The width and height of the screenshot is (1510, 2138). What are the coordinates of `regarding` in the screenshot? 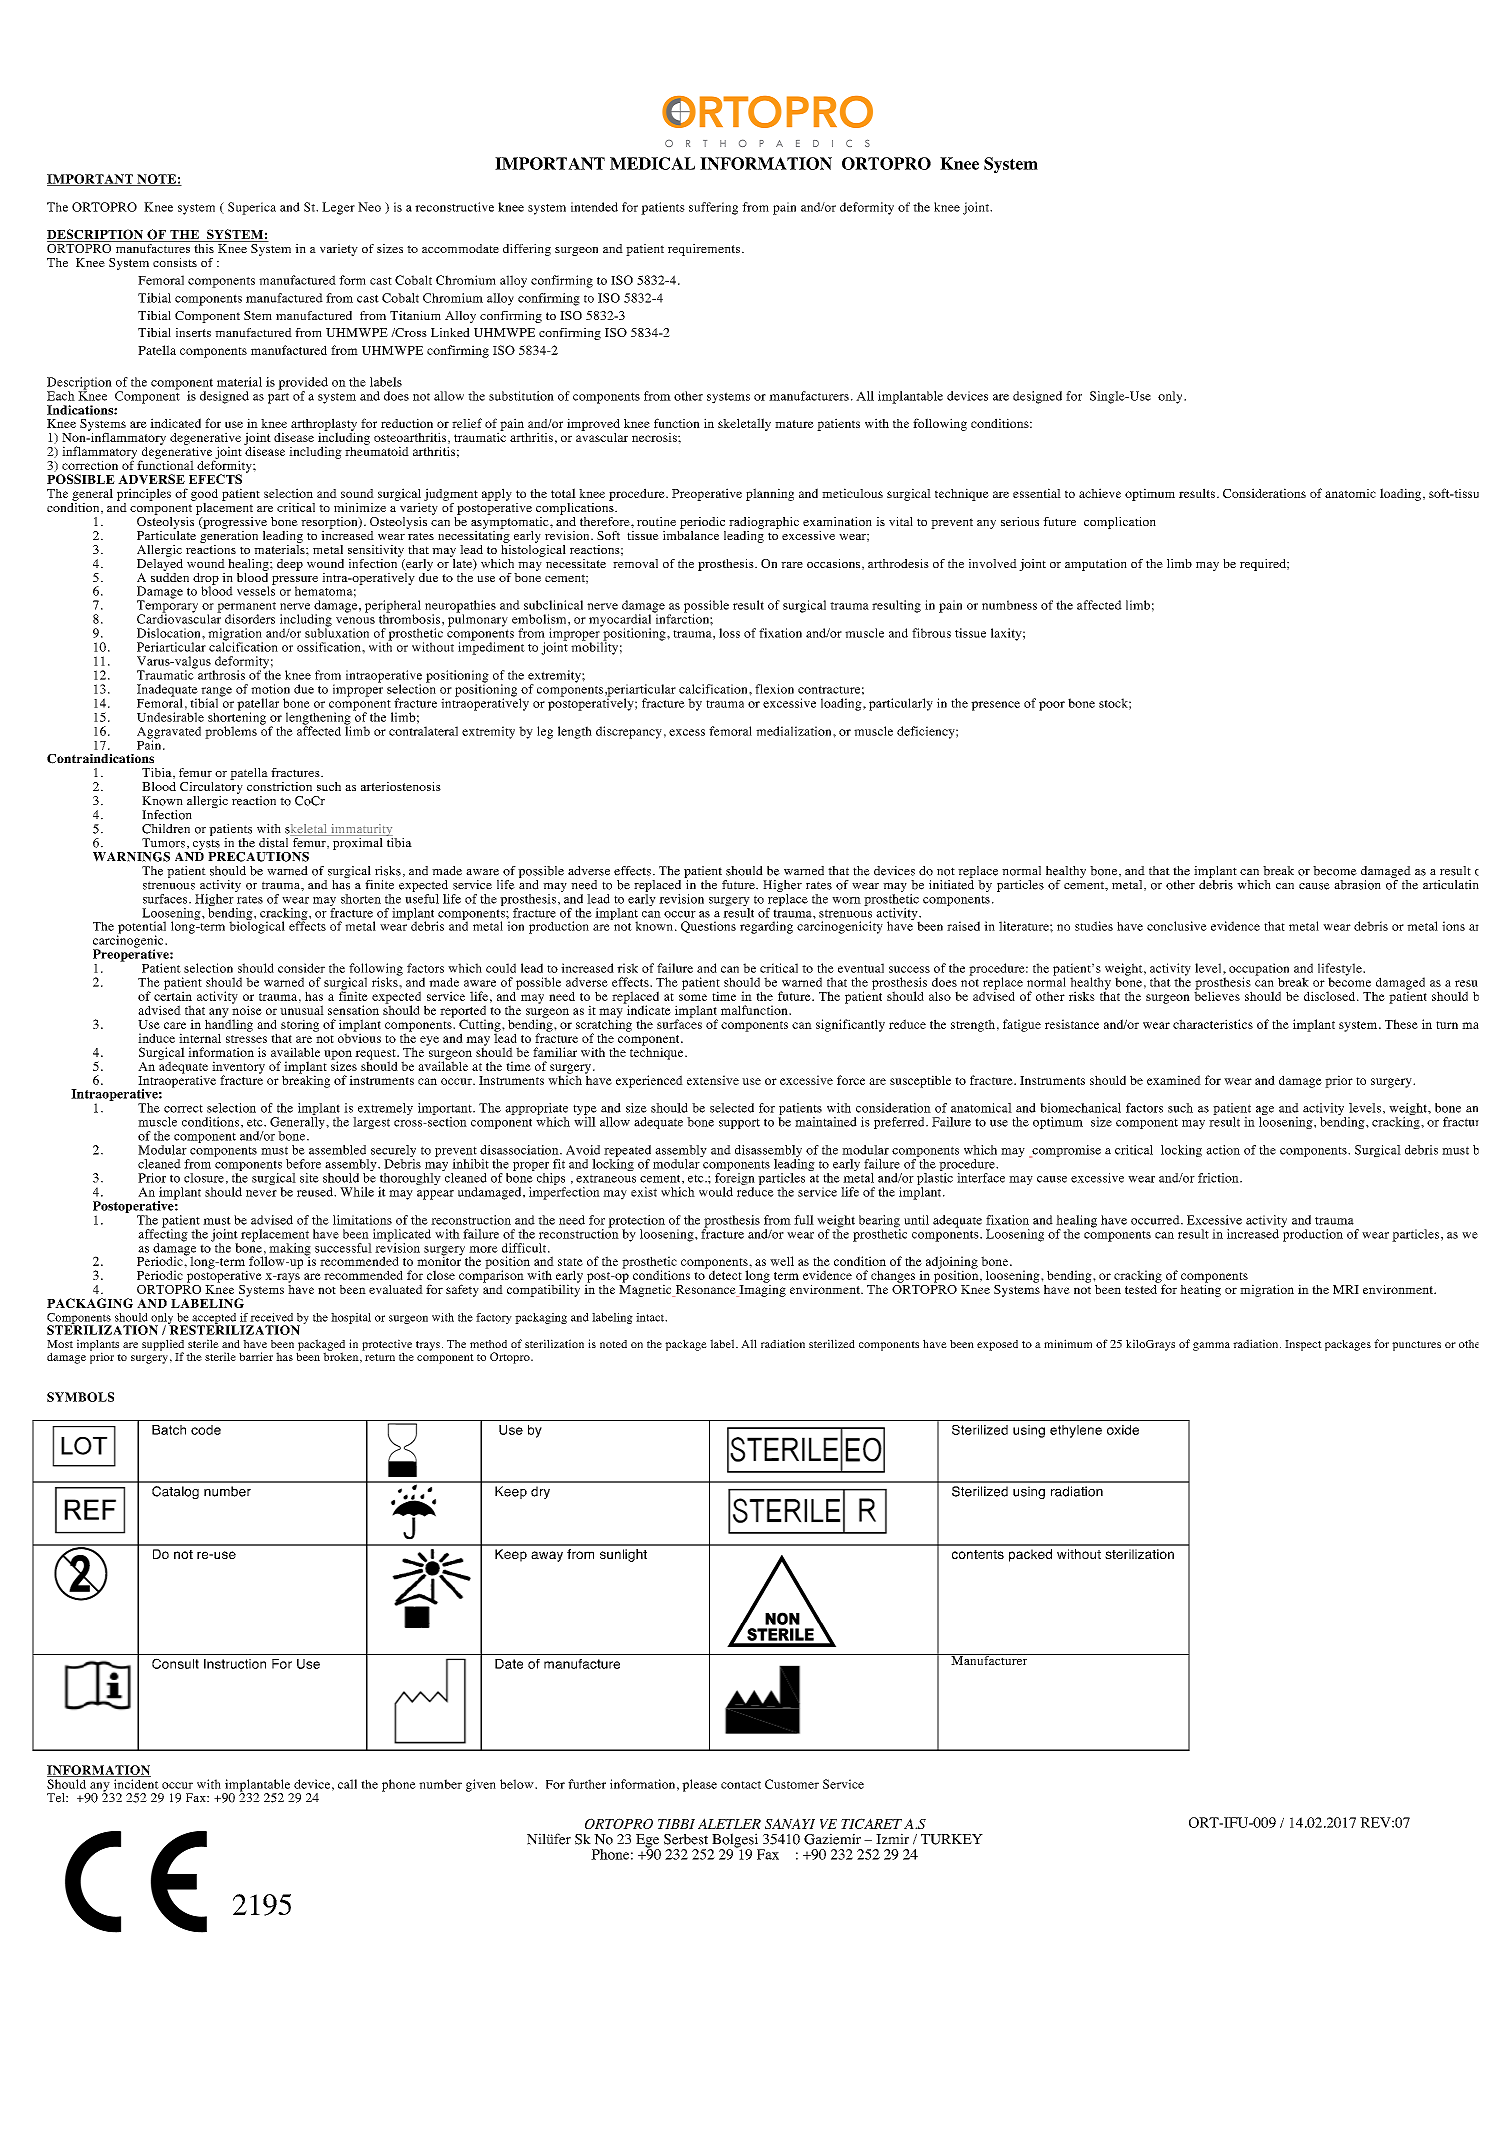 It's located at (766, 927).
